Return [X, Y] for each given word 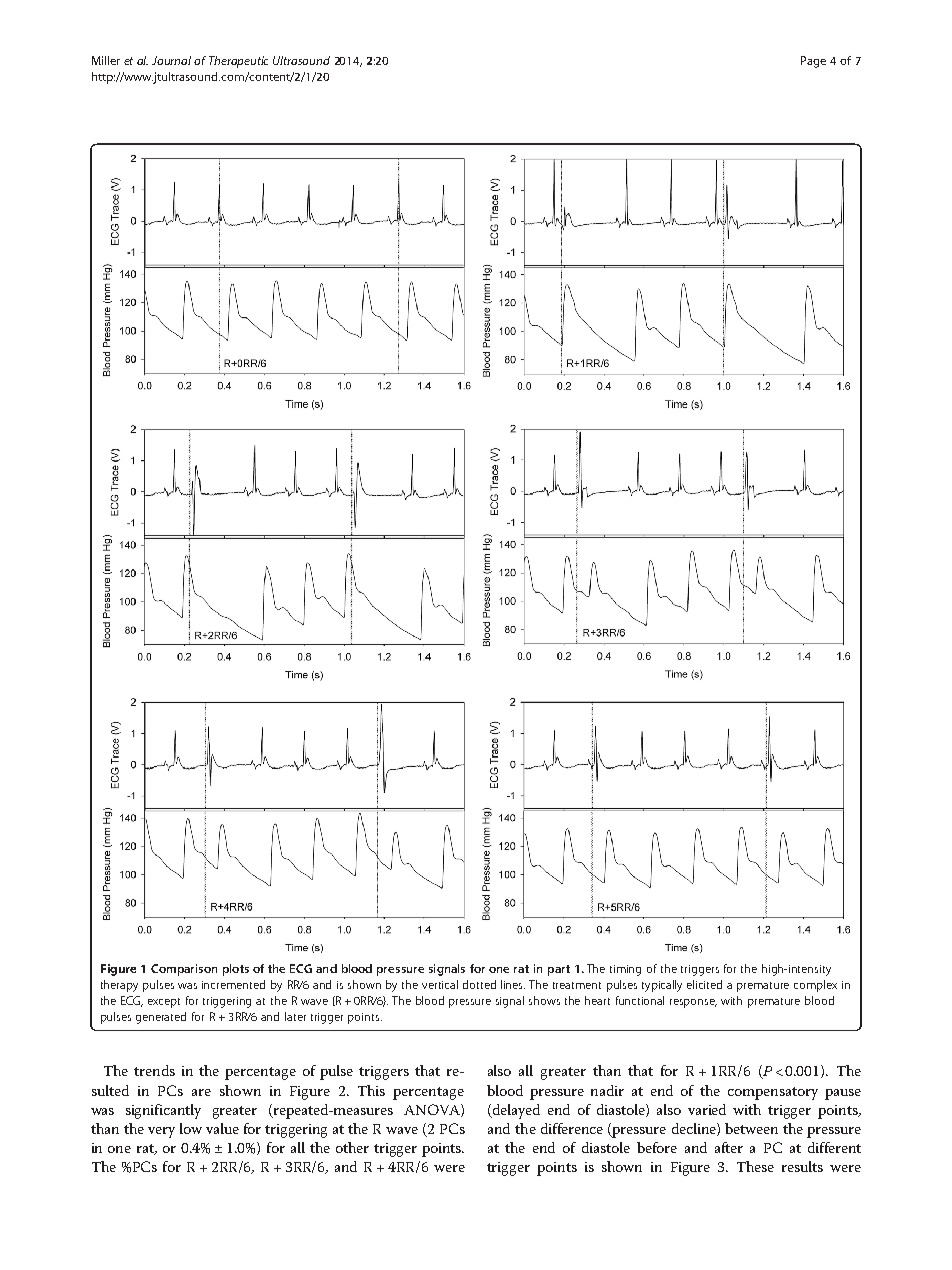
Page [813, 62]
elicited [704, 984]
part [559, 970]
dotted [479, 984]
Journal [171, 60]
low [191, 1128]
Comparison [184, 970]
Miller [106, 60]
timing [625, 970]
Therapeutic [238, 62]
